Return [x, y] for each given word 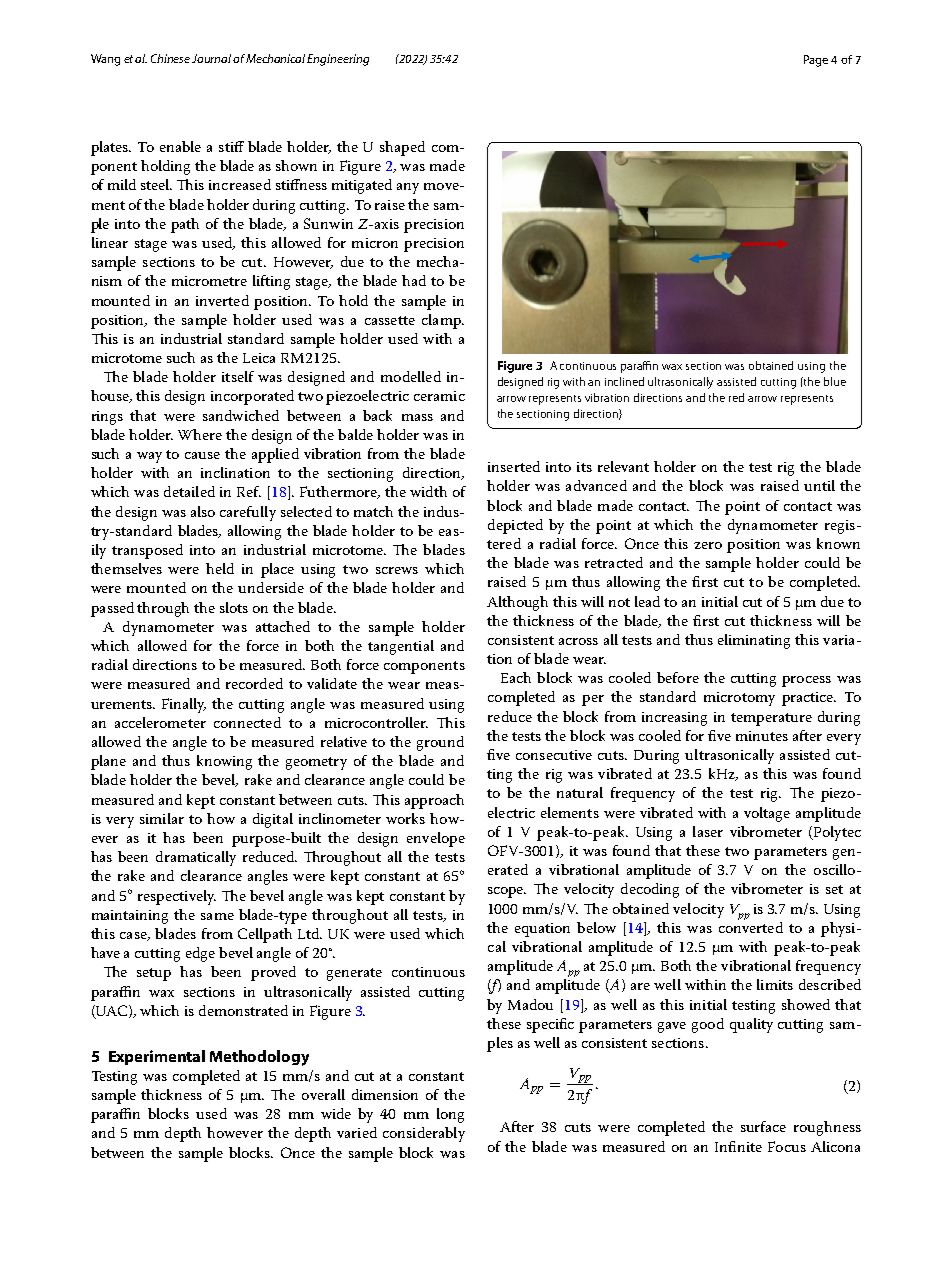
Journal [213, 58]
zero [708, 545]
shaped [402, 148]
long [450, 1115]
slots [234, 607]
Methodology [259, 1058]
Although [517, 603]
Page [816, 61]
